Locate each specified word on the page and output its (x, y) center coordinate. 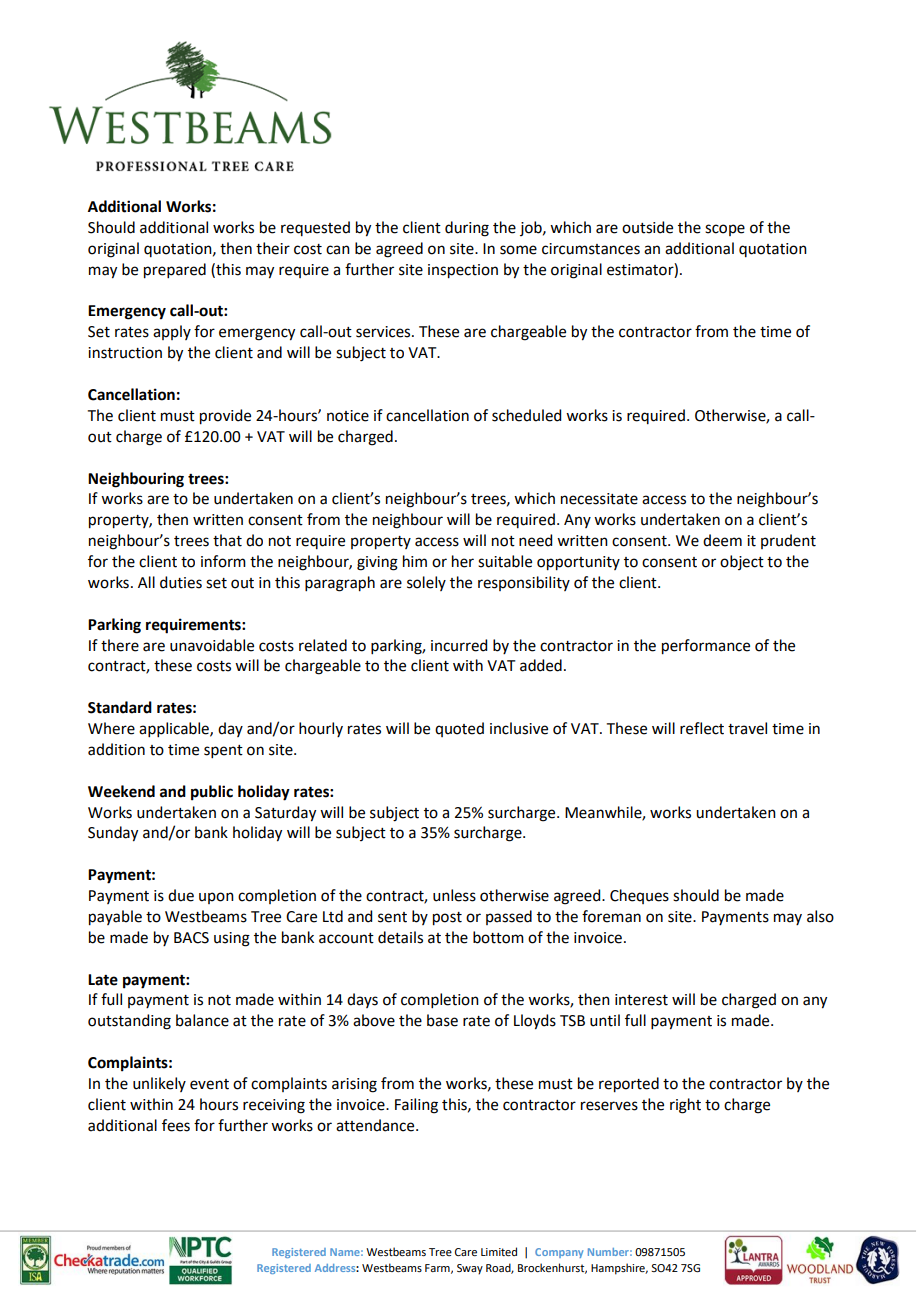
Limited (499, 1251)
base (442, 1020)
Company (559, 1253)
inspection (463, 271)
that (227, 540)
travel (747, 728)
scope (725, 230)
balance (202, 1020)
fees (176, 1125)
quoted (459, 729)
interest (641, 1000)
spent (223, 751)
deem (722, 540)
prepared (175, 271)
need (535, 540)
